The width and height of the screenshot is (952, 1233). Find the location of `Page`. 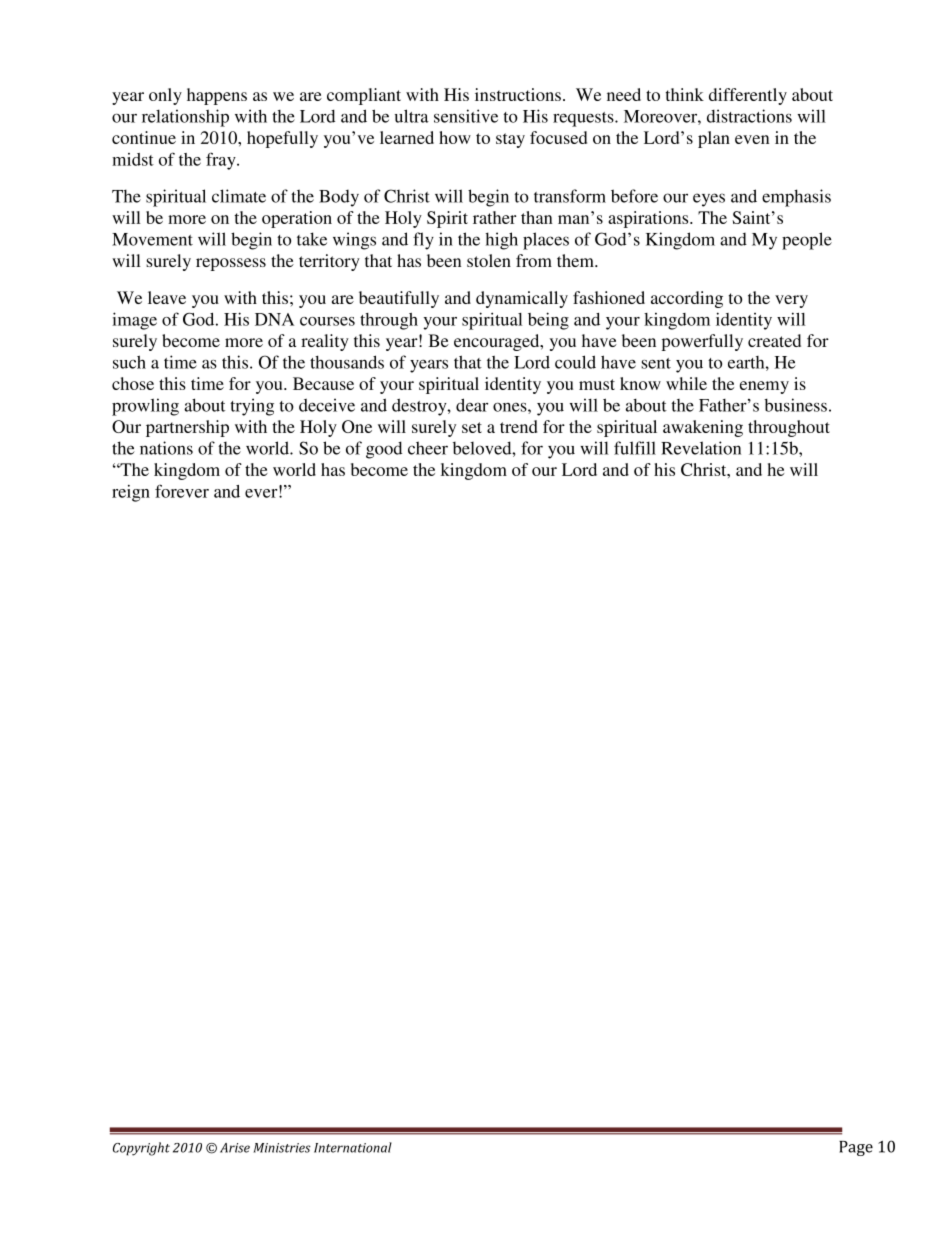

Page is located at coordinates (856, 1148).
